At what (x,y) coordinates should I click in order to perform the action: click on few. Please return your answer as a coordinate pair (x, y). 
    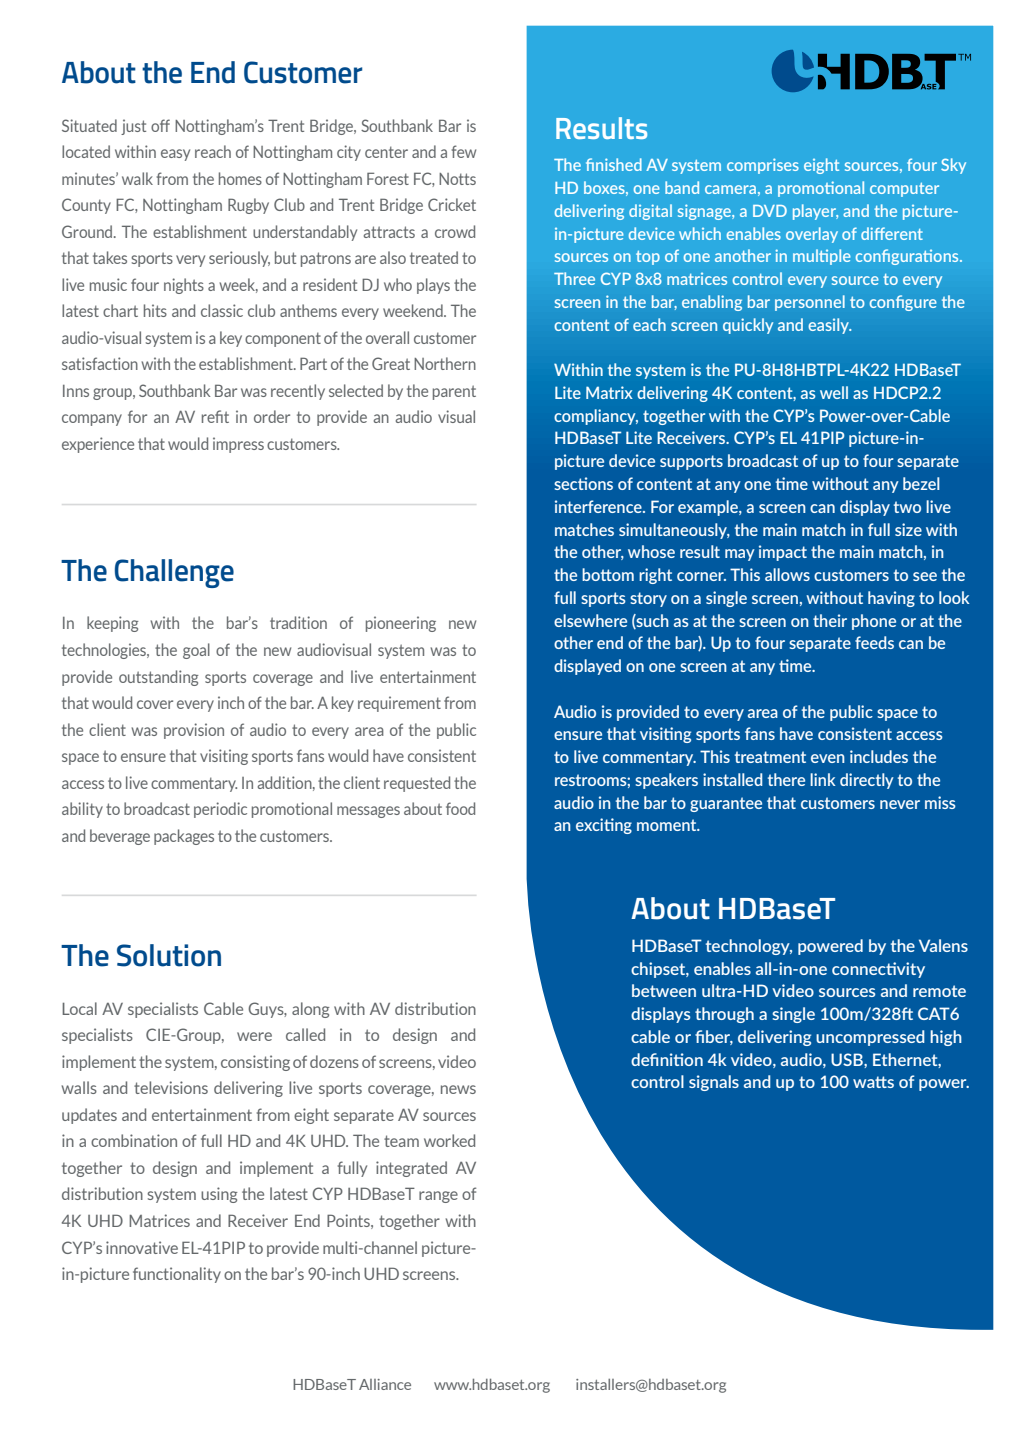
    Looking at the image, I should click on (464, 151).
